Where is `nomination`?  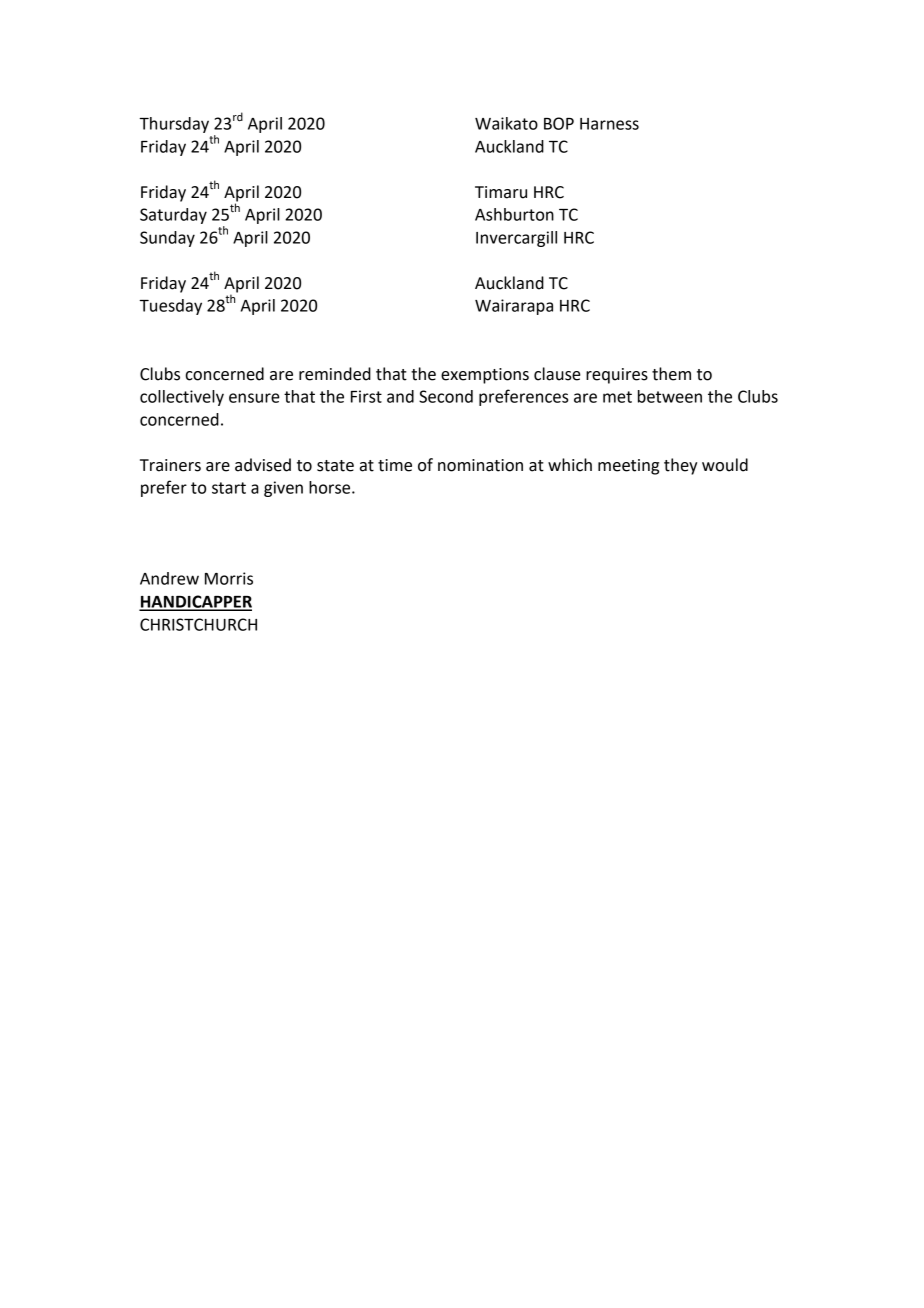 nomination is located at coordinates (480, 465).
